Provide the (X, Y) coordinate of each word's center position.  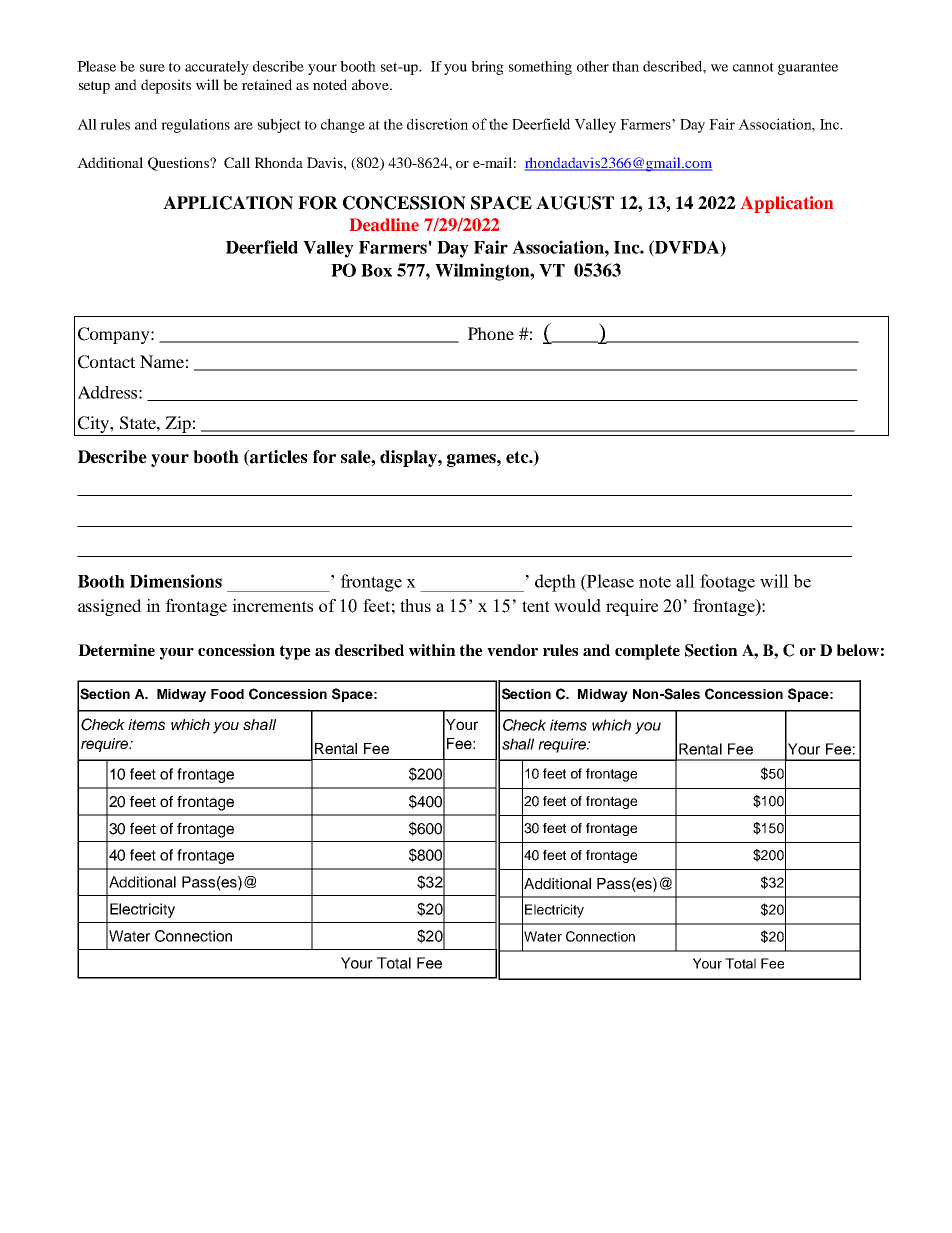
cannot (753, 67)
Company (115, 335)
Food (227, 694)
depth (555, 583)
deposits (166, 86)
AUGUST (575, 203)
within (432, 650)
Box (376, 270)
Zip (178, 426)
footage (727, 583)
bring (487, 68)
